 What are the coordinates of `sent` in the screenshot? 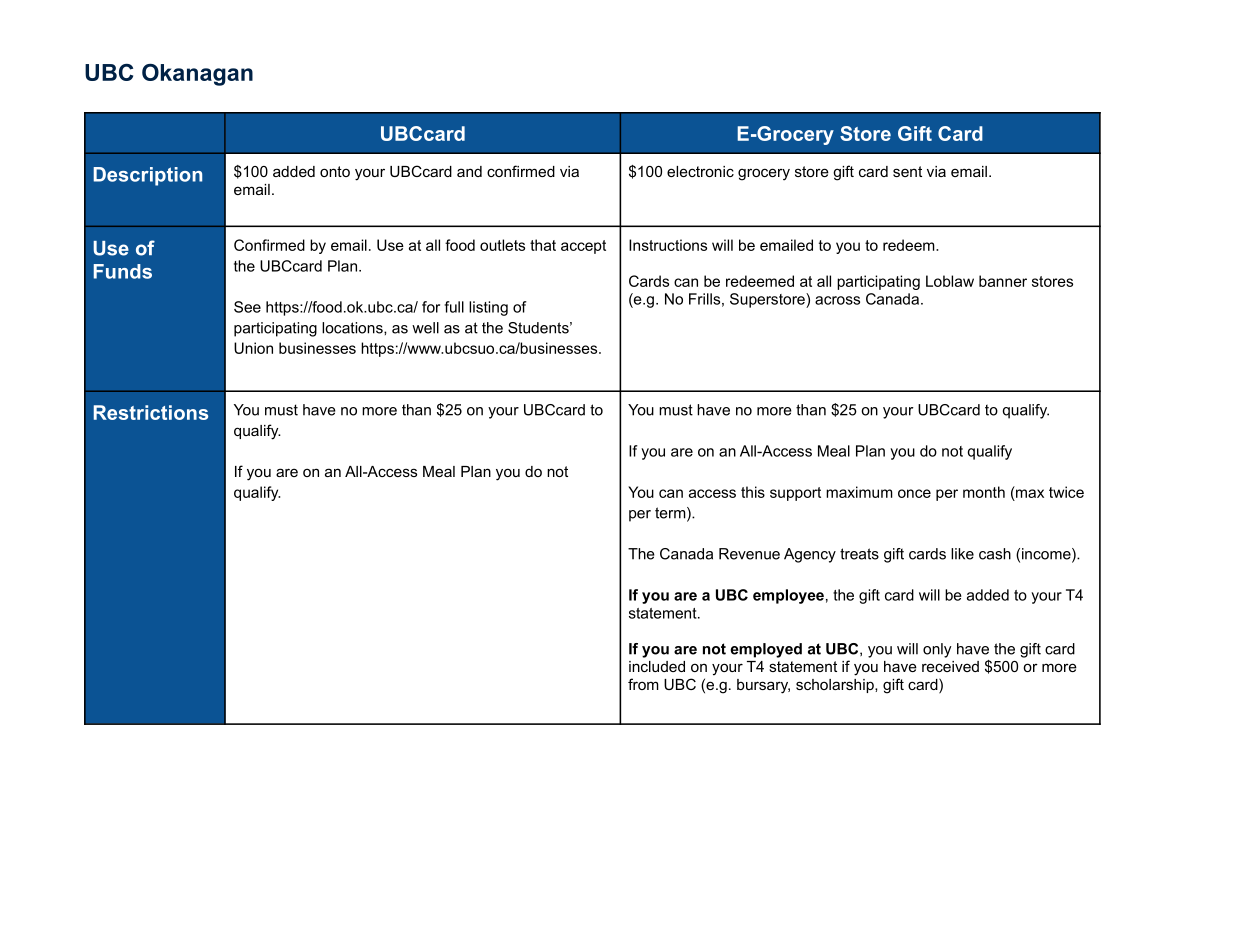 It's located at (907, 171).
